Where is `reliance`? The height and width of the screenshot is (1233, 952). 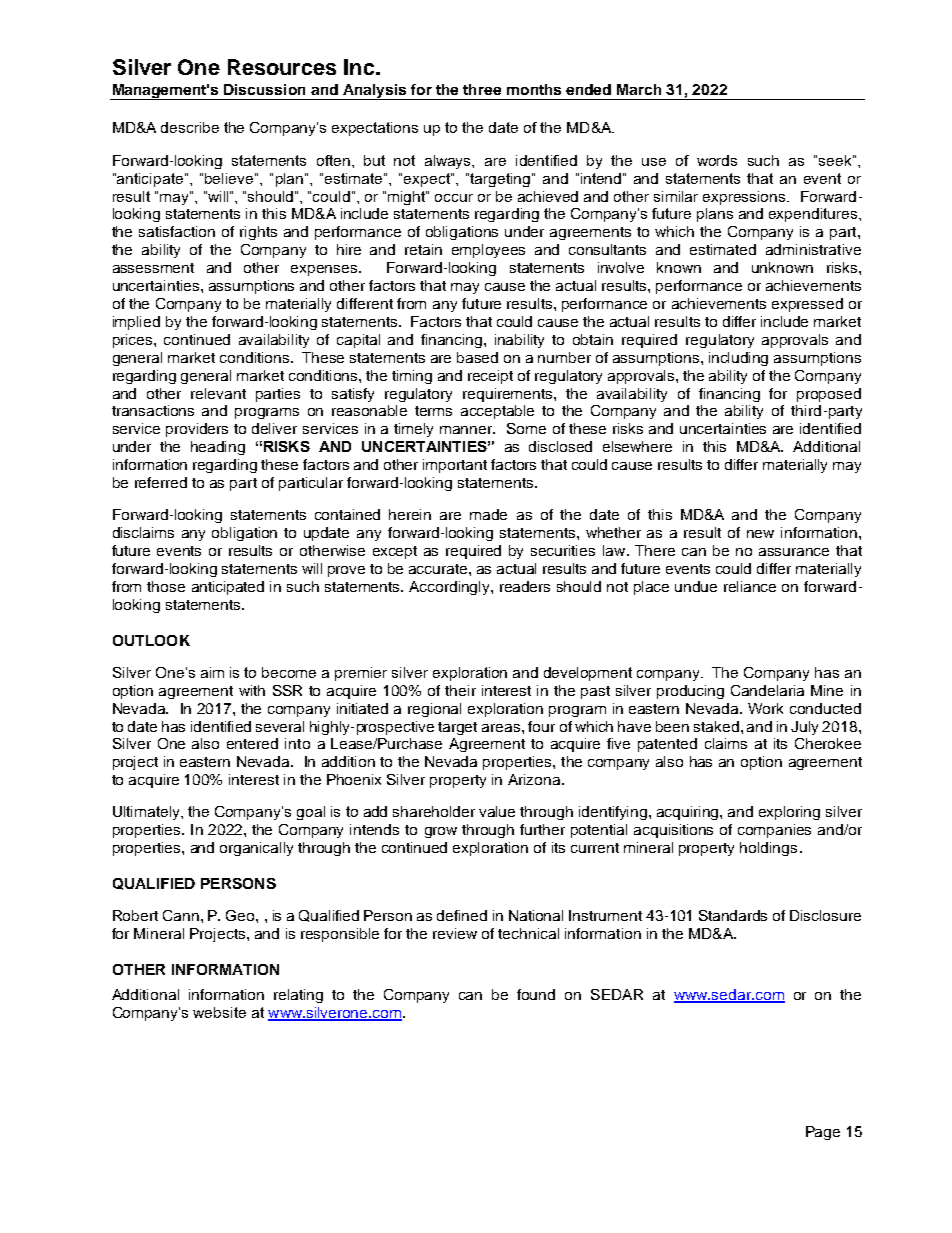
reliance is located at coordinates (750, 586).
